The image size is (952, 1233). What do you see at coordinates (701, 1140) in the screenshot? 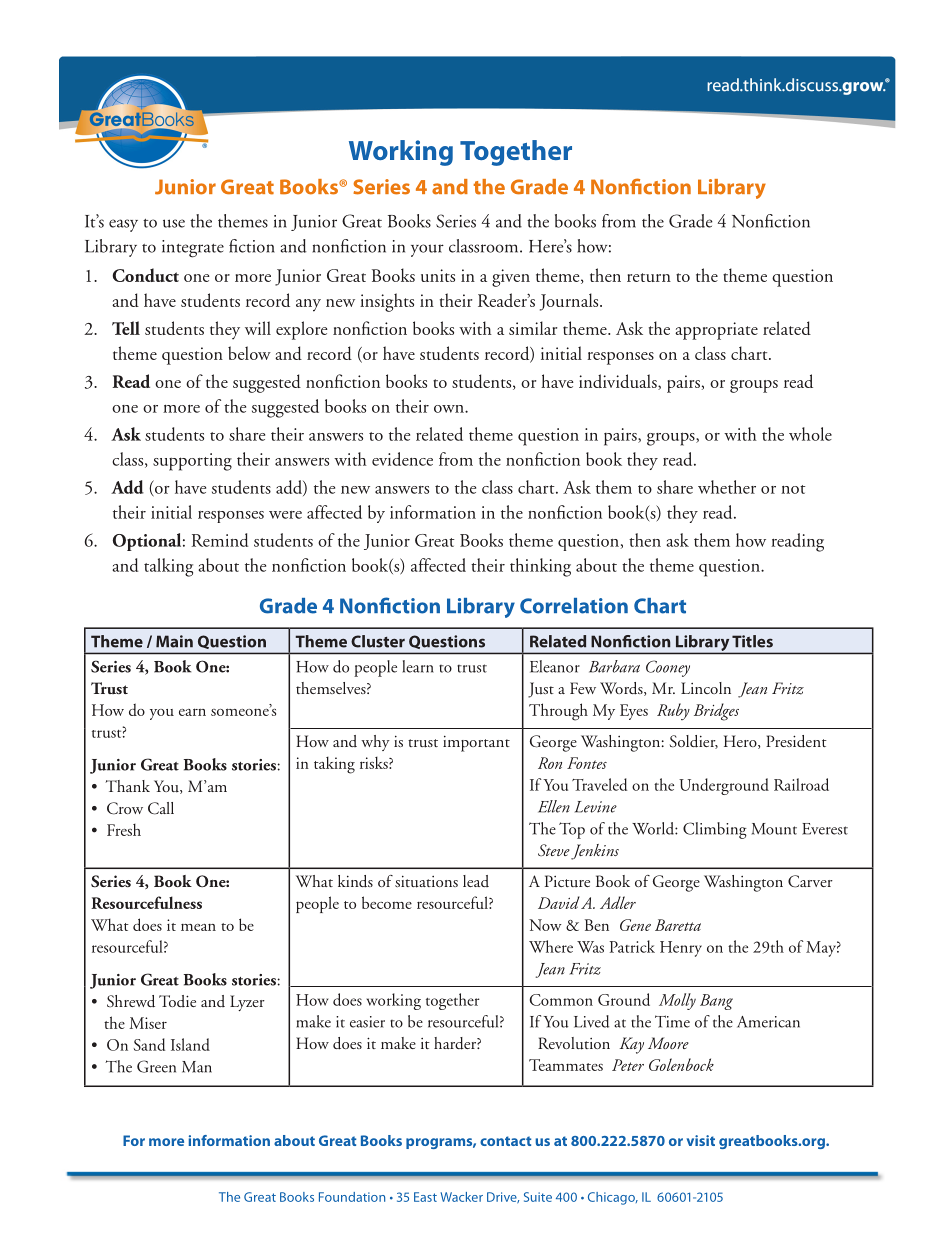
I see `visit` at bounding box center [701, 1140].
